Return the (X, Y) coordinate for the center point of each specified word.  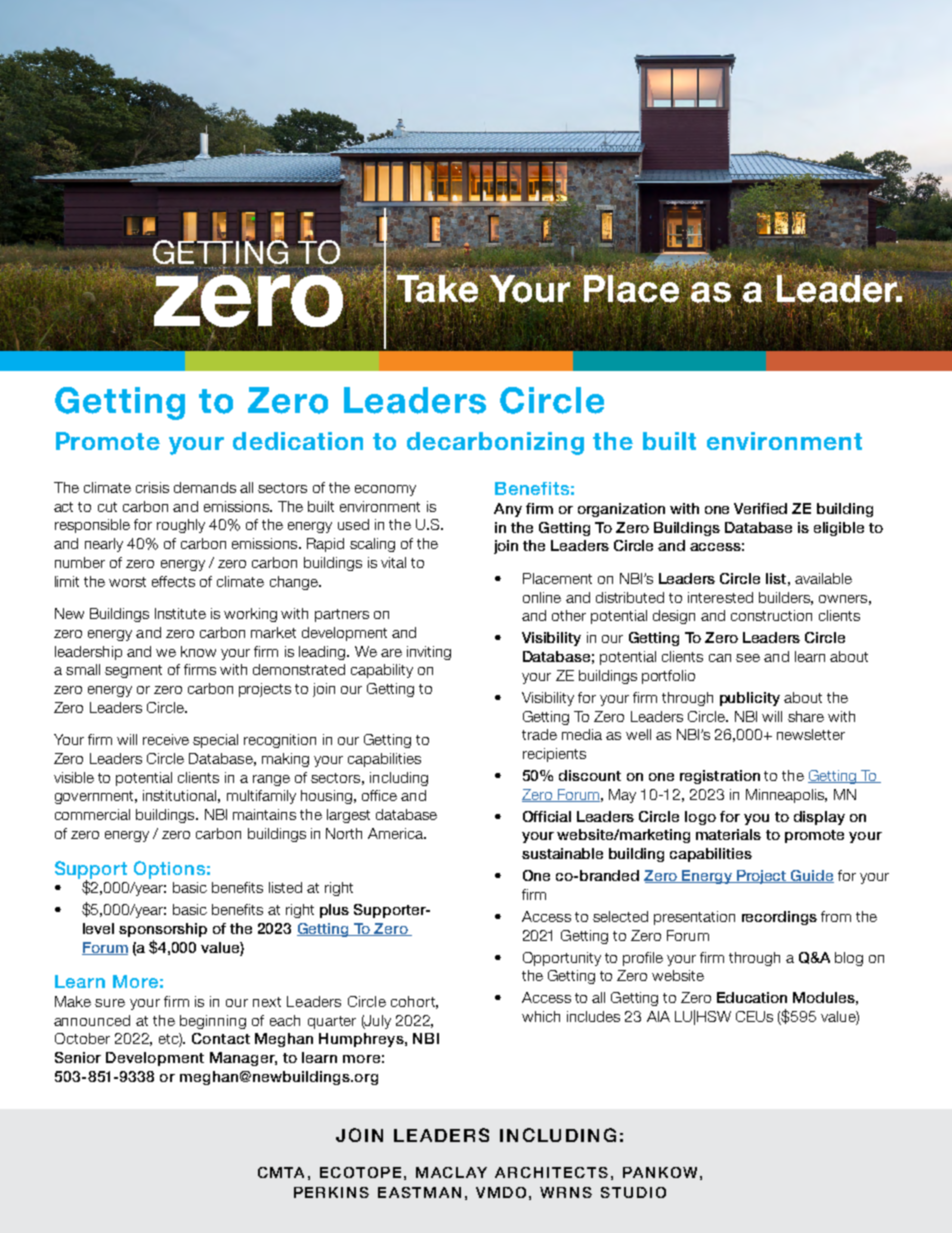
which (541, 1016)
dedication (298, 441)
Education (752, 997)
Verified (760, 508)
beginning (213, 1022)
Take (438, 289)
